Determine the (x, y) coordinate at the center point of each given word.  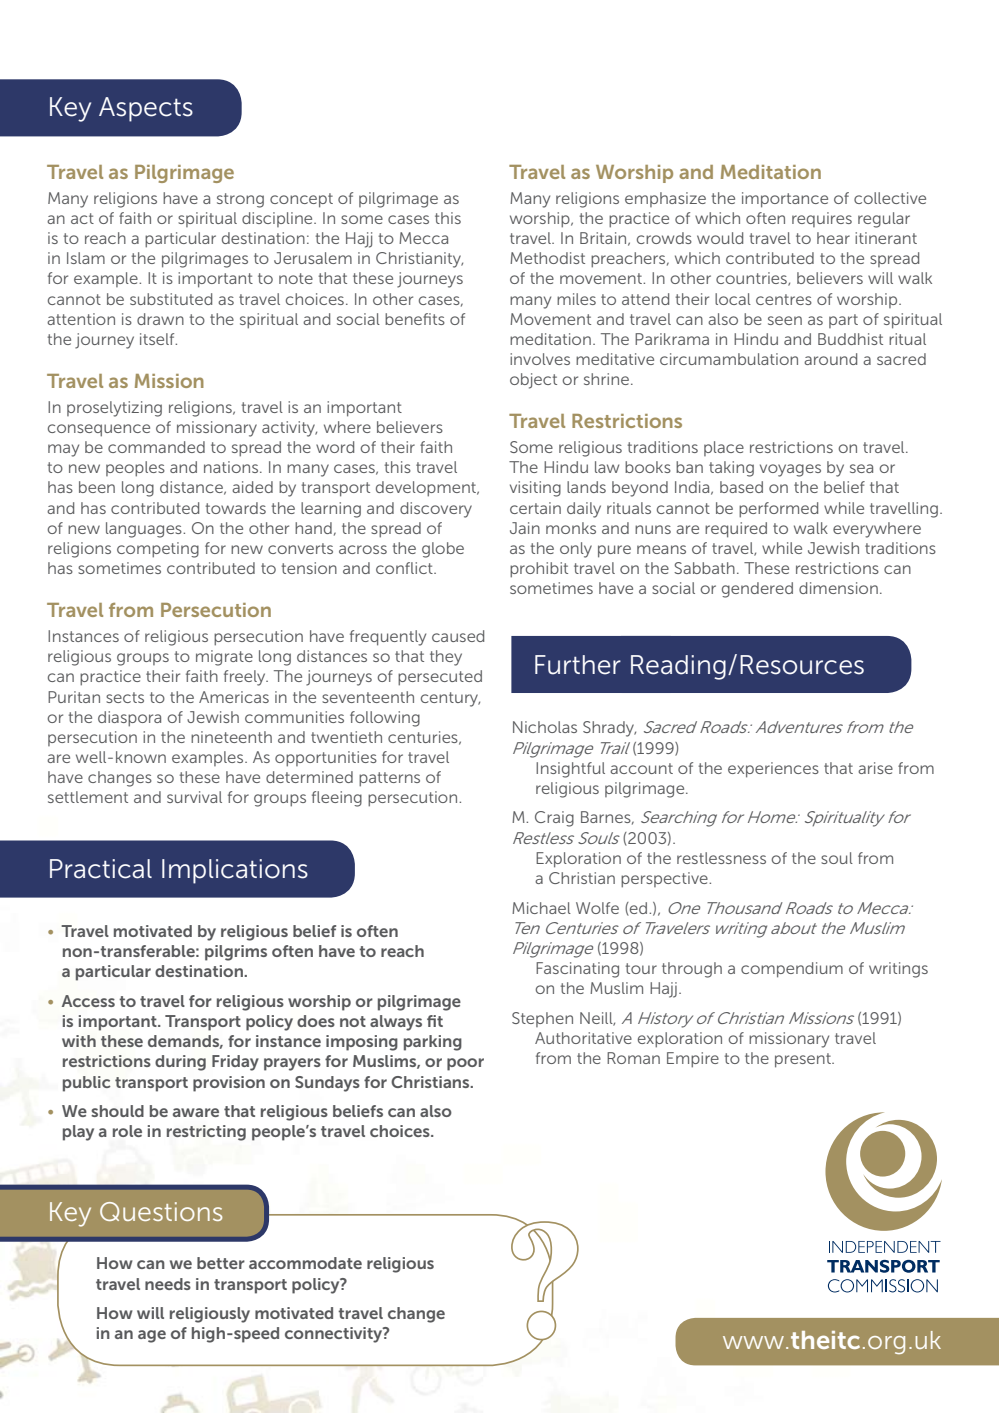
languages (145, 530)
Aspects (146, 109)
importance (785, 200)
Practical (101, 869)
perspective (665, 880)
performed (778, 510)
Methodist (547, 258)
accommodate (305, 1263)
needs (168, 1284)
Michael (541, 908)
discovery (436, 510)
